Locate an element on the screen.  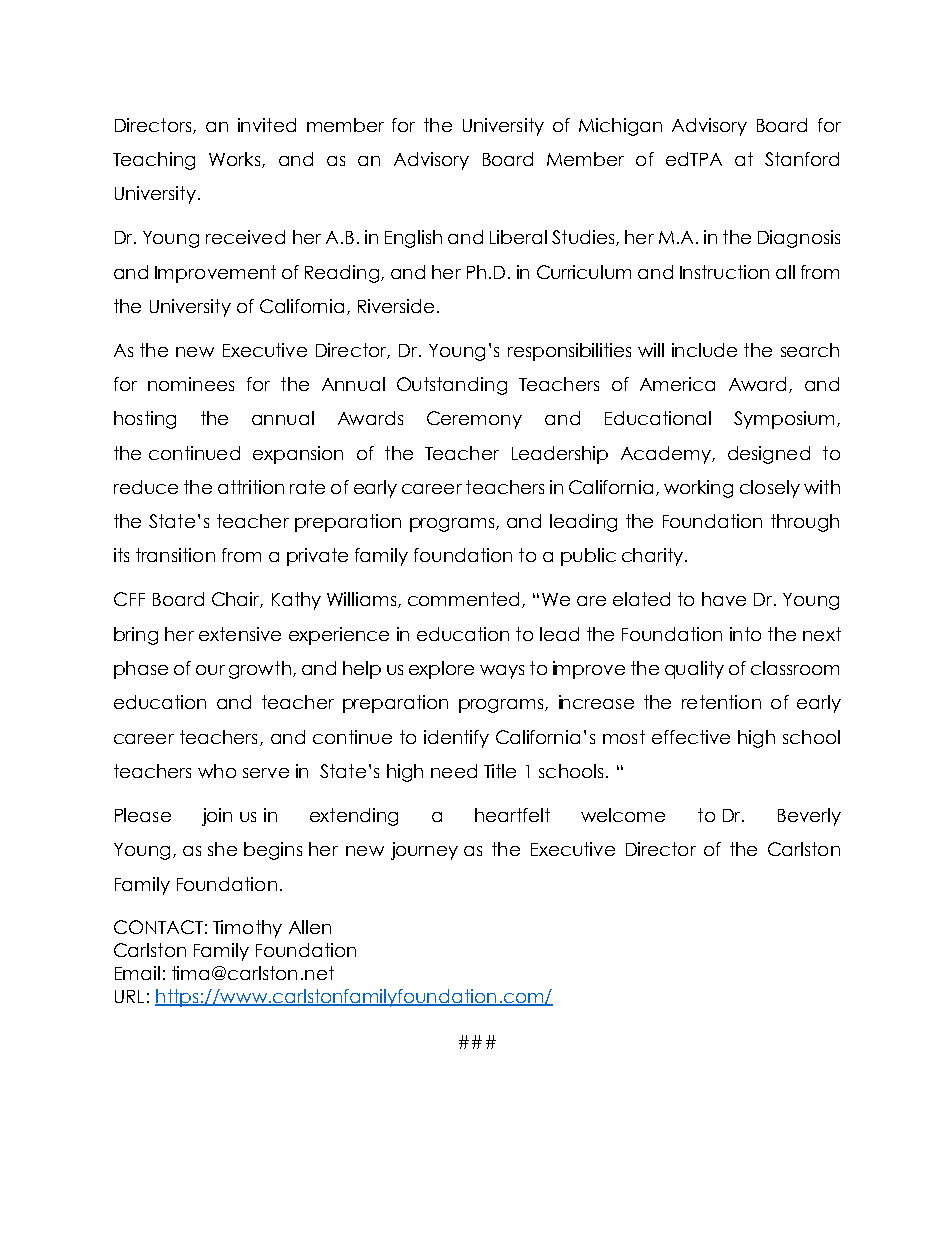
retention is located at coordinates (721, 702).
